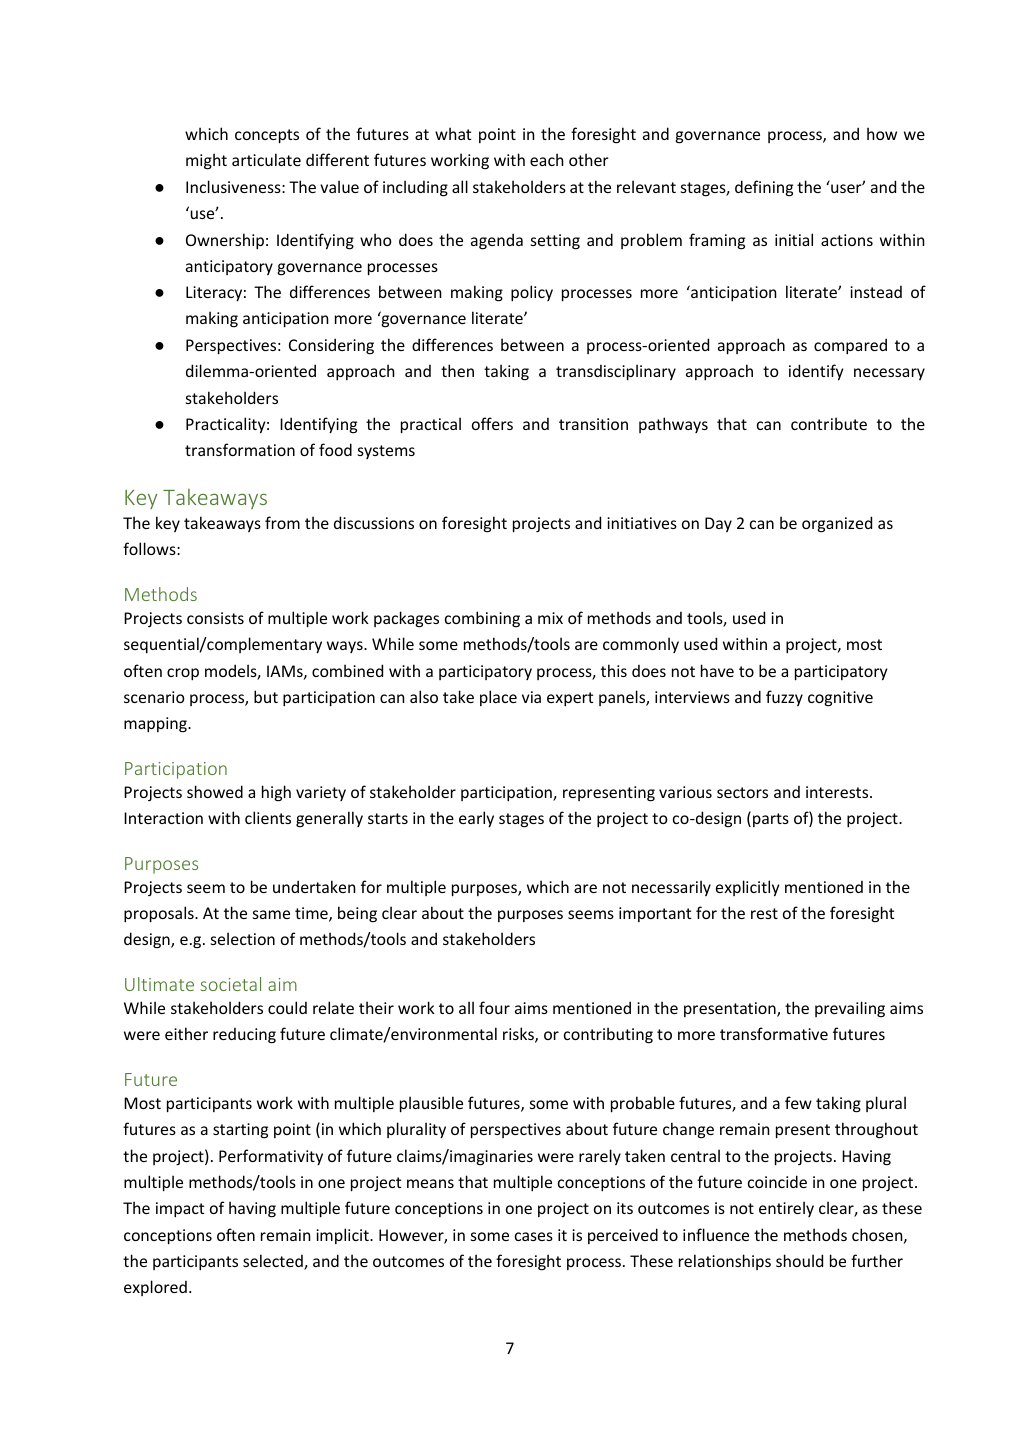 Image resolution: width=1020 pixels, height=1442 pixels. Describe the element at coordinates (231, 984) in the screenshot. I see `societal` at that location.
